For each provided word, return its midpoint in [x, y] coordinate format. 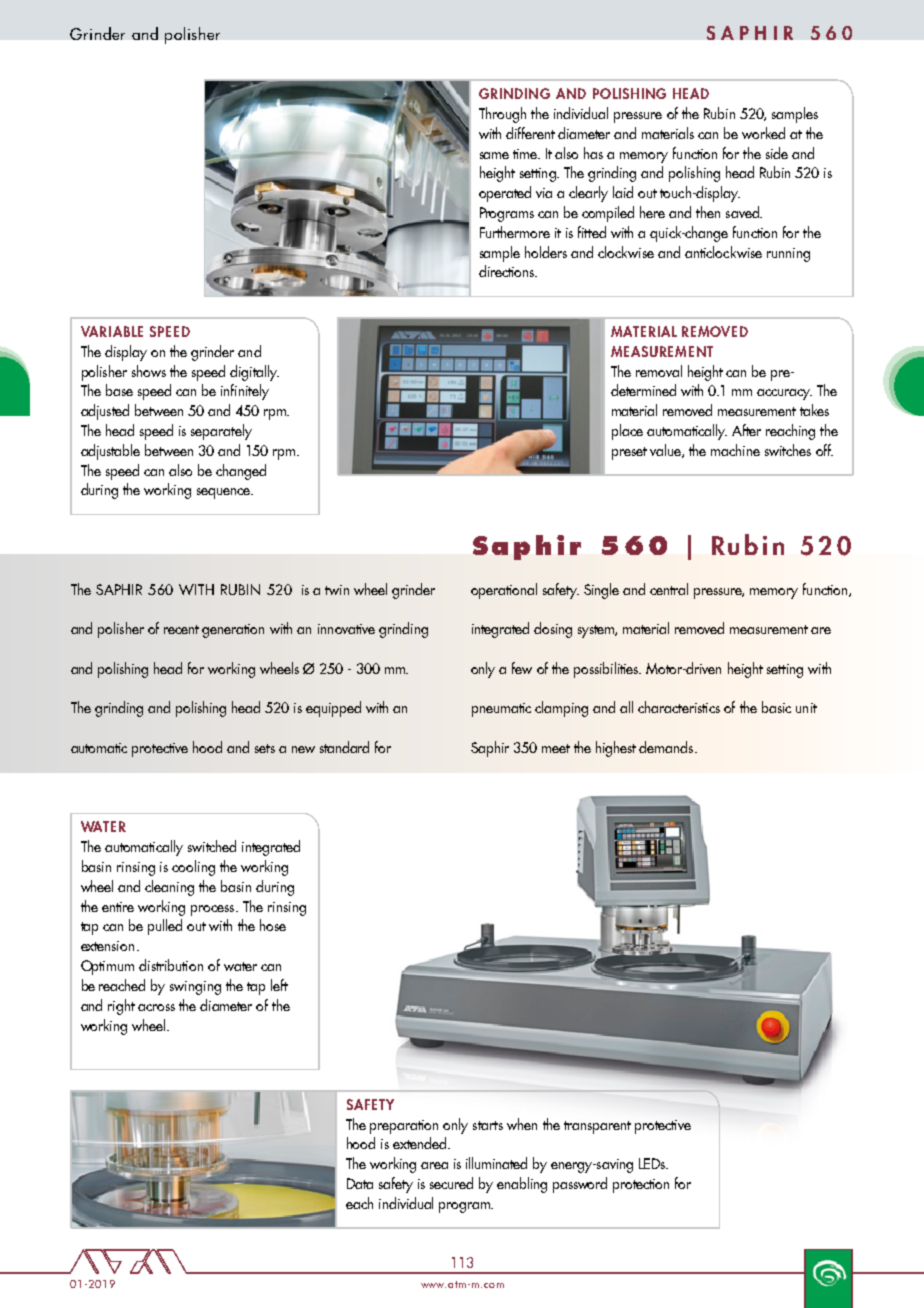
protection [641, 1186]
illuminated [496, 1163]
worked [763, 133]
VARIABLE [112, 331]
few [522, 668]
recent [181, 629]
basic [776, 707]
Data [360, 1183]
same [494, 155]
